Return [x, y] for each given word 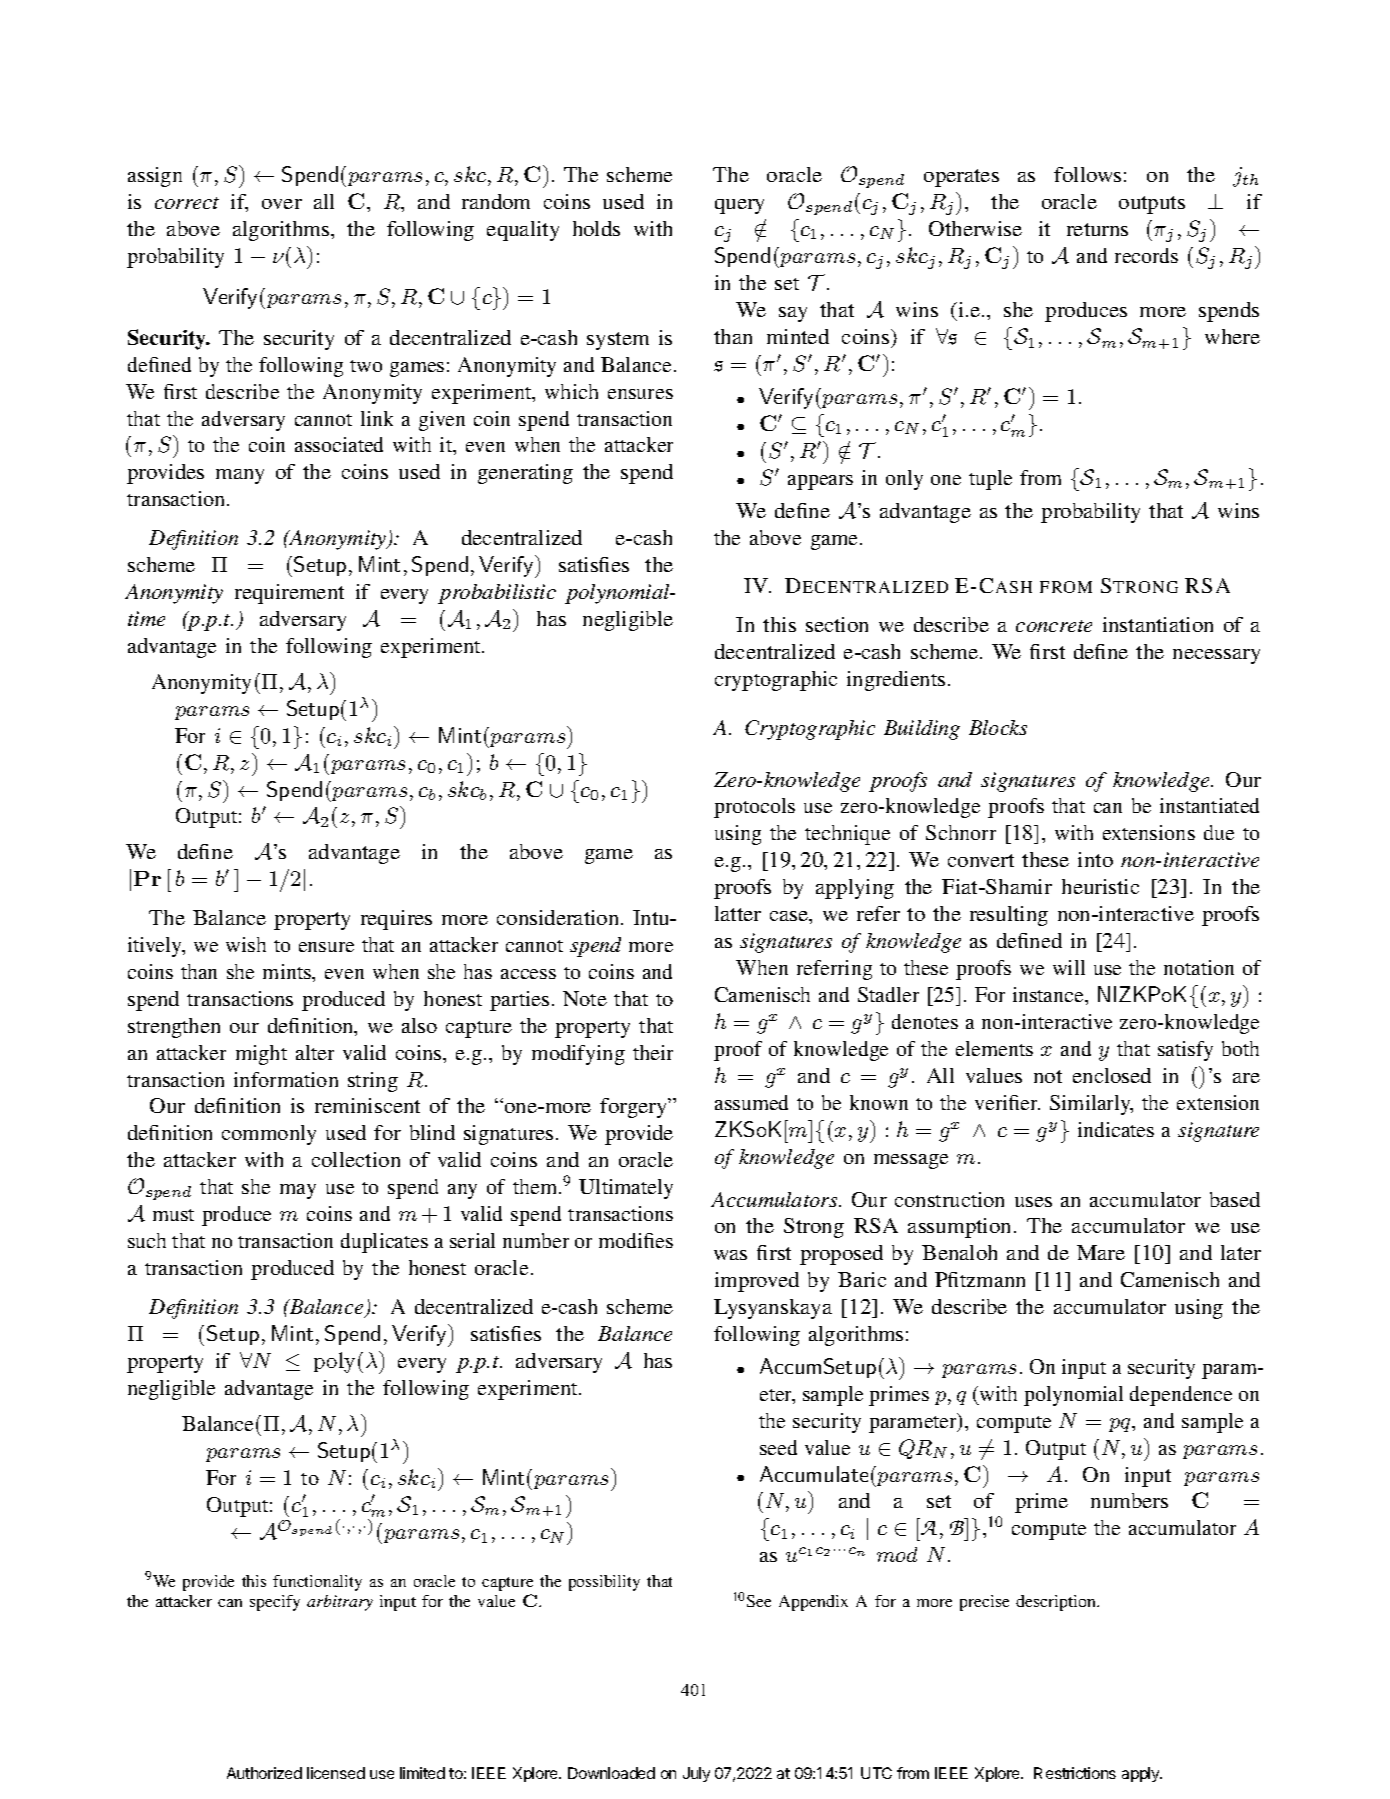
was [730, 1255]
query [739, 206]
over [282, 204]
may [298, 1191]
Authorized [264, 1773]
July [696, 1774]
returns [1097, 229]
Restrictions [1075, 1773]
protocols [754, 808]
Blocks [998, 727]
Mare [1101, 1252]
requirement [289, 594]
